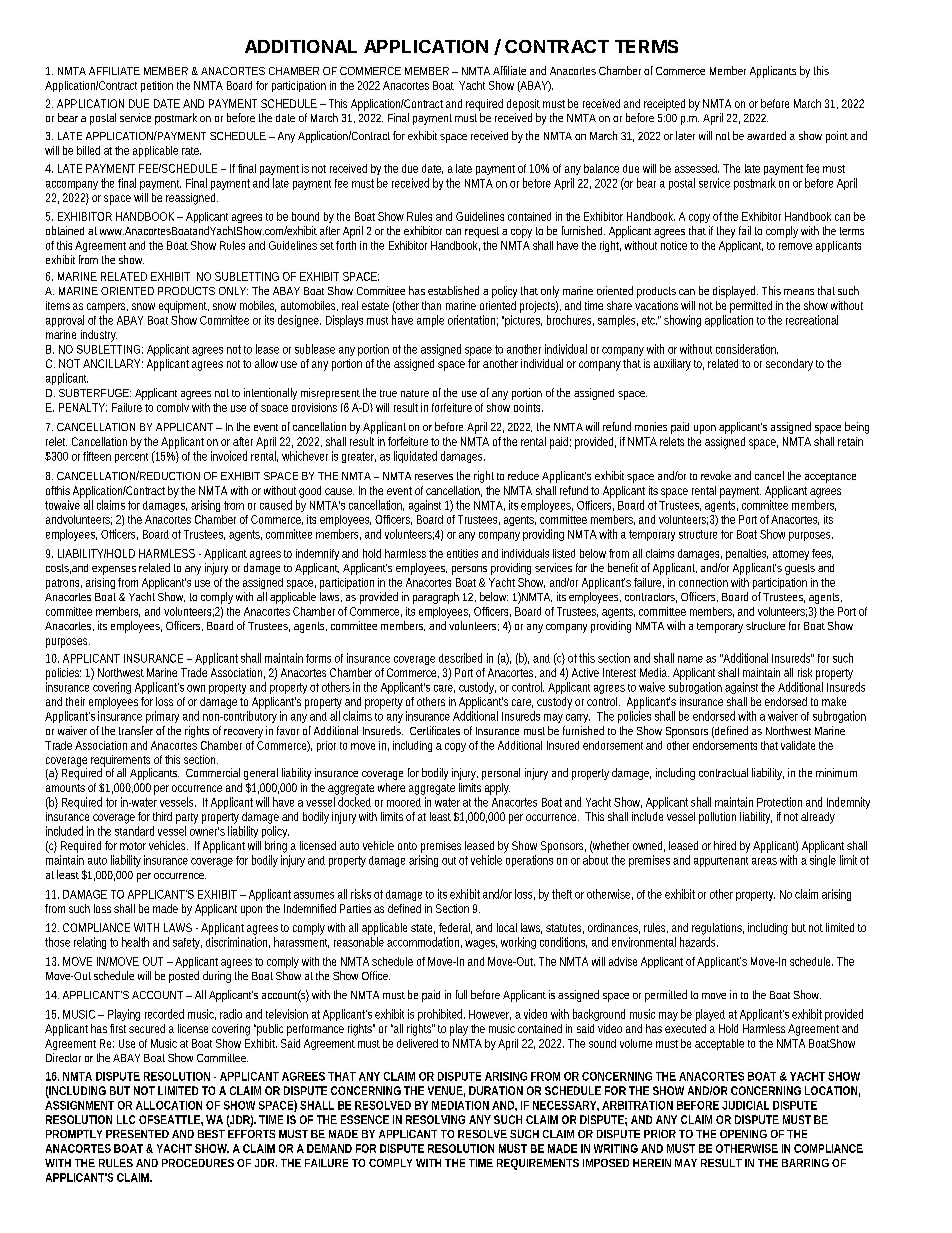 This document has width=952, height=1233. I want to click on RESOLVING, so click(435, 1119).
